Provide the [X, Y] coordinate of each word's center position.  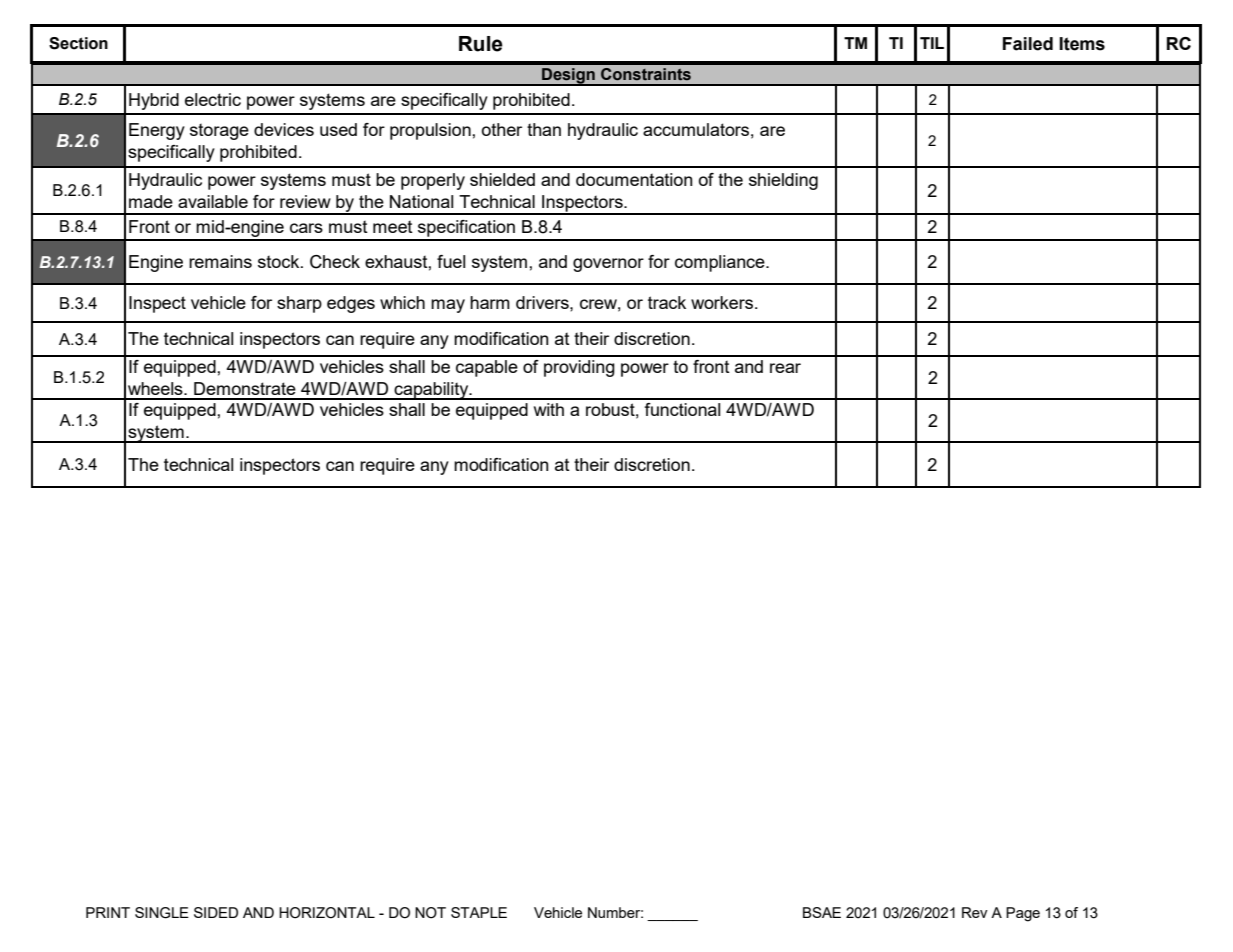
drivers [543, 302]
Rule [481, 44]
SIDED [216, 912]
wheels [156, 388]
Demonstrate [245, 388]
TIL [932, 43]
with [549, 409]
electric [213, 99]
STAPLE [479, 912]
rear [785, 368]
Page [1023, 914]
